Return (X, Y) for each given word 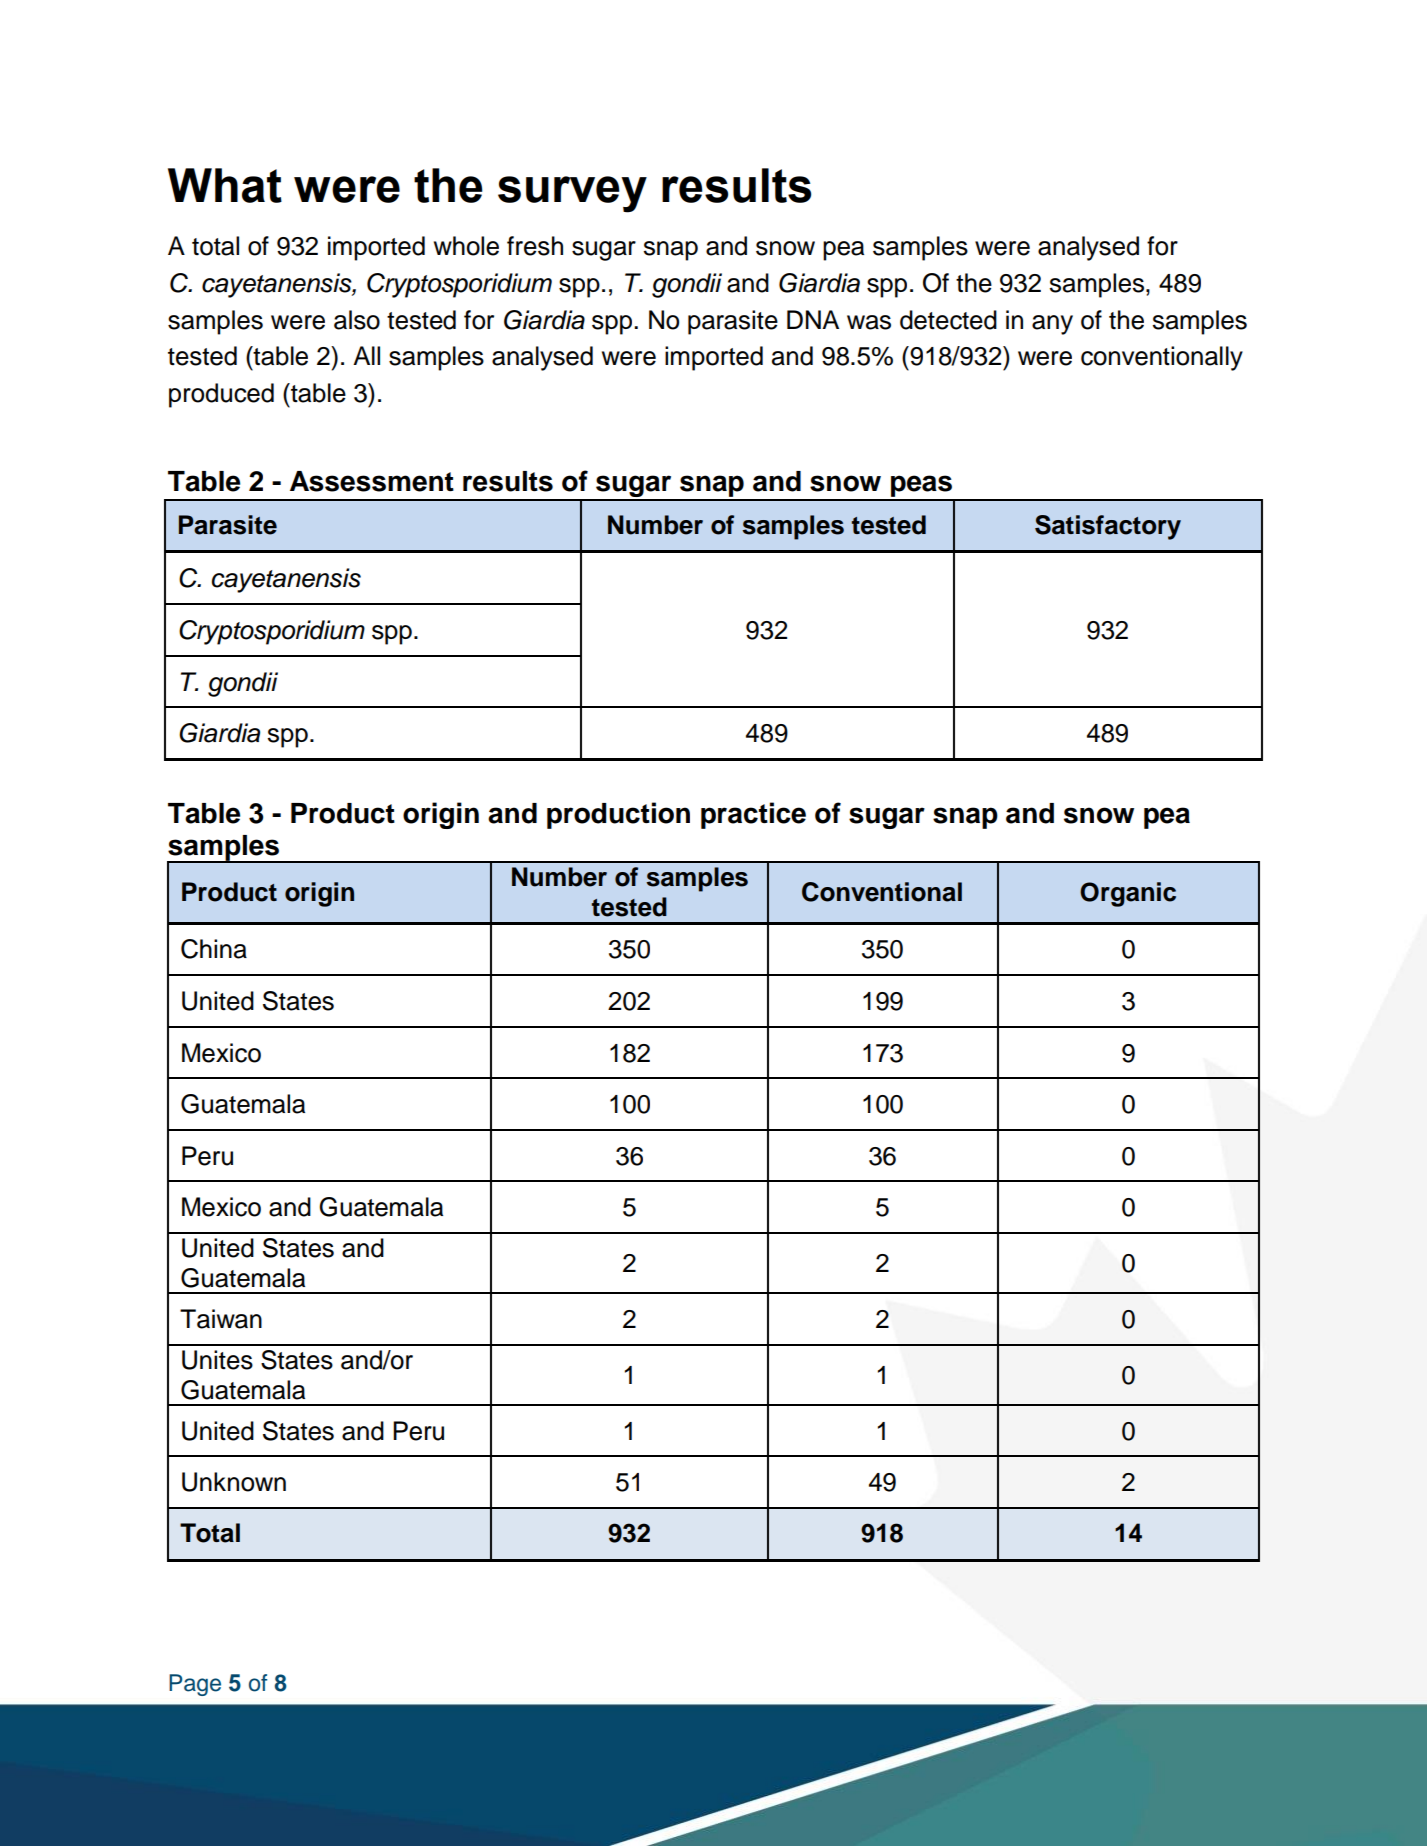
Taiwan (221, 1319)
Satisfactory (1108, 527)
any (1052, 325)
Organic (1128, 894)
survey (572, 194)
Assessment (372, 481)
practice (753, 815)
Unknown (234, 1482)
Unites (217, 1360)
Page (195, 1685)
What (225, 185)
